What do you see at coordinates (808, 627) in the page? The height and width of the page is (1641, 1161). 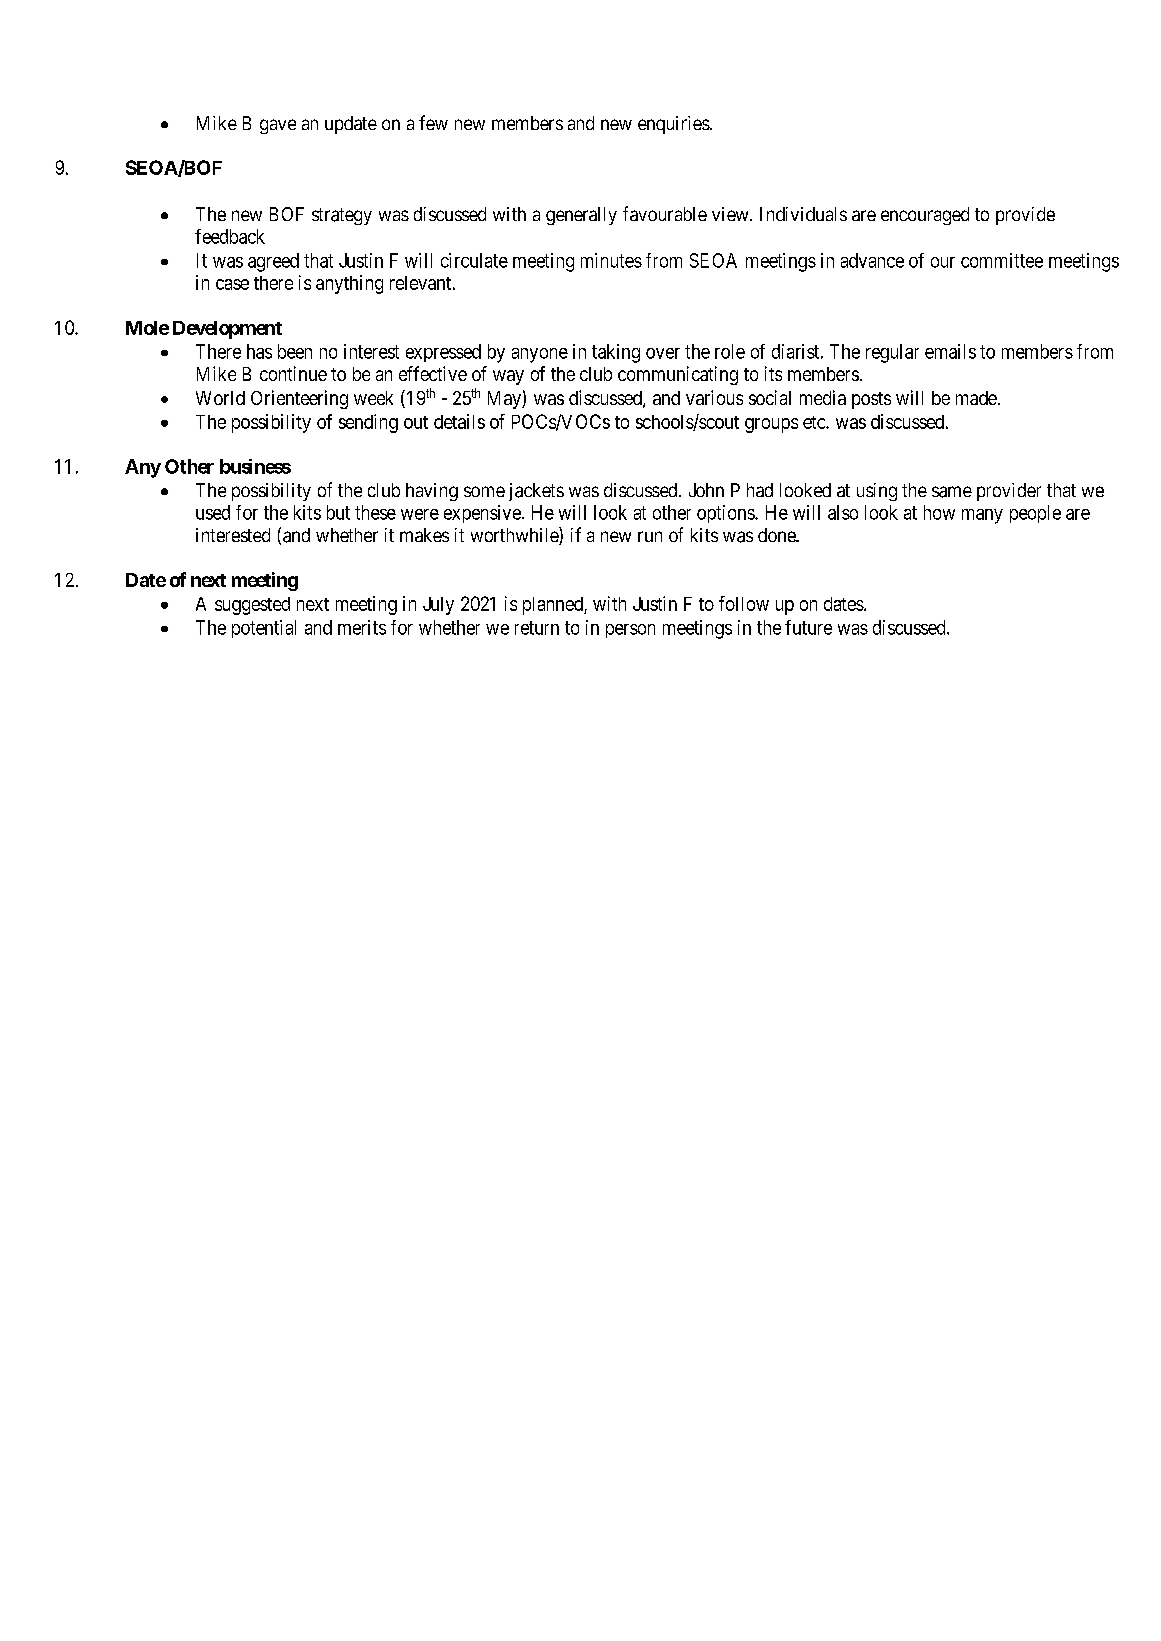 I see `future` at bounding box center [808, 627].
